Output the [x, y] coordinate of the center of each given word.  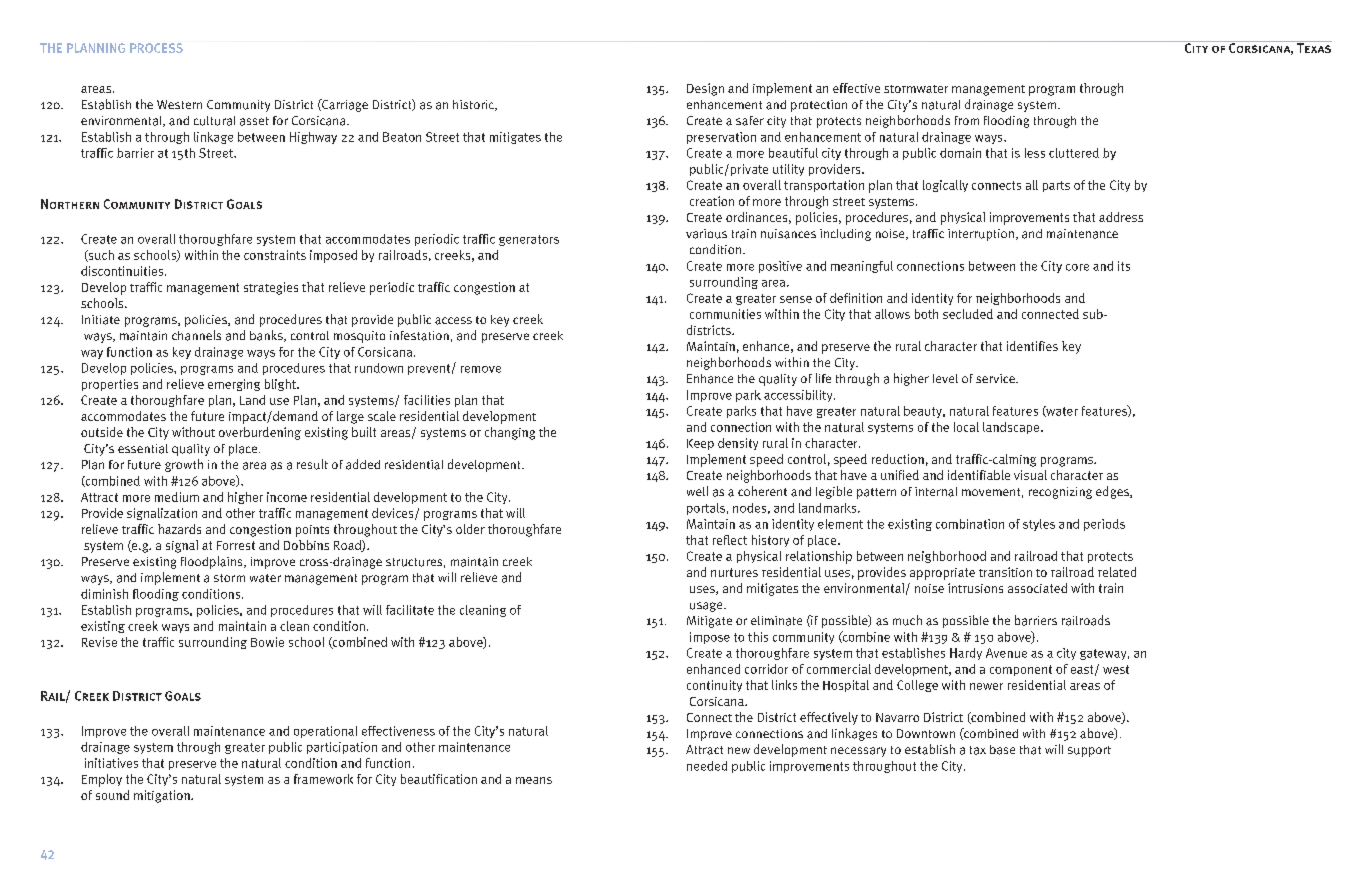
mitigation [163, 796]
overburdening [260, 433]
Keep [700, 444]
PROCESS [156, 48]
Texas [1313, 47]
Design [705, 89]
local [966, 427]
